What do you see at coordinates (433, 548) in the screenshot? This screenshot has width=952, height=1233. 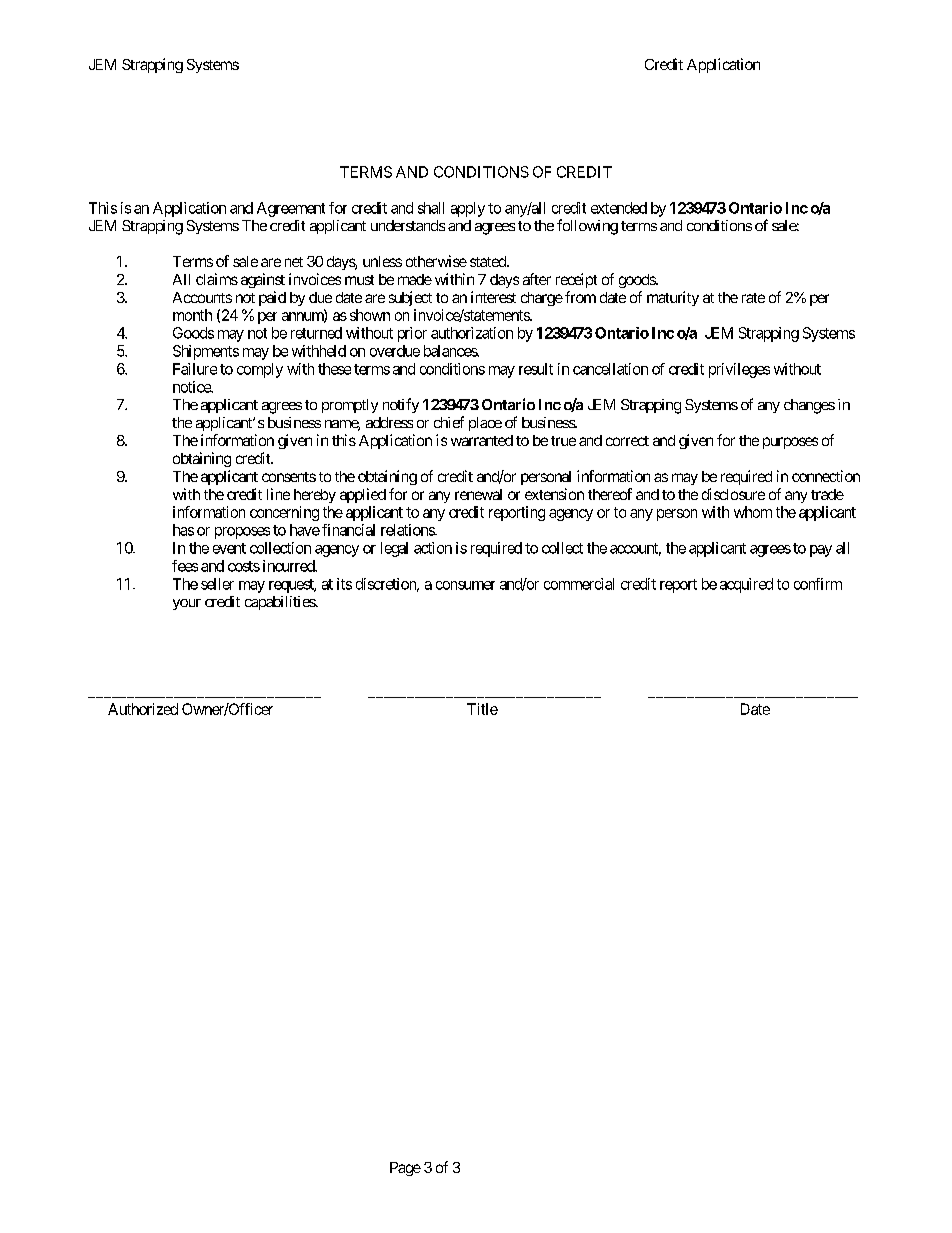 I see `action` at bounding box center [433, 548].
